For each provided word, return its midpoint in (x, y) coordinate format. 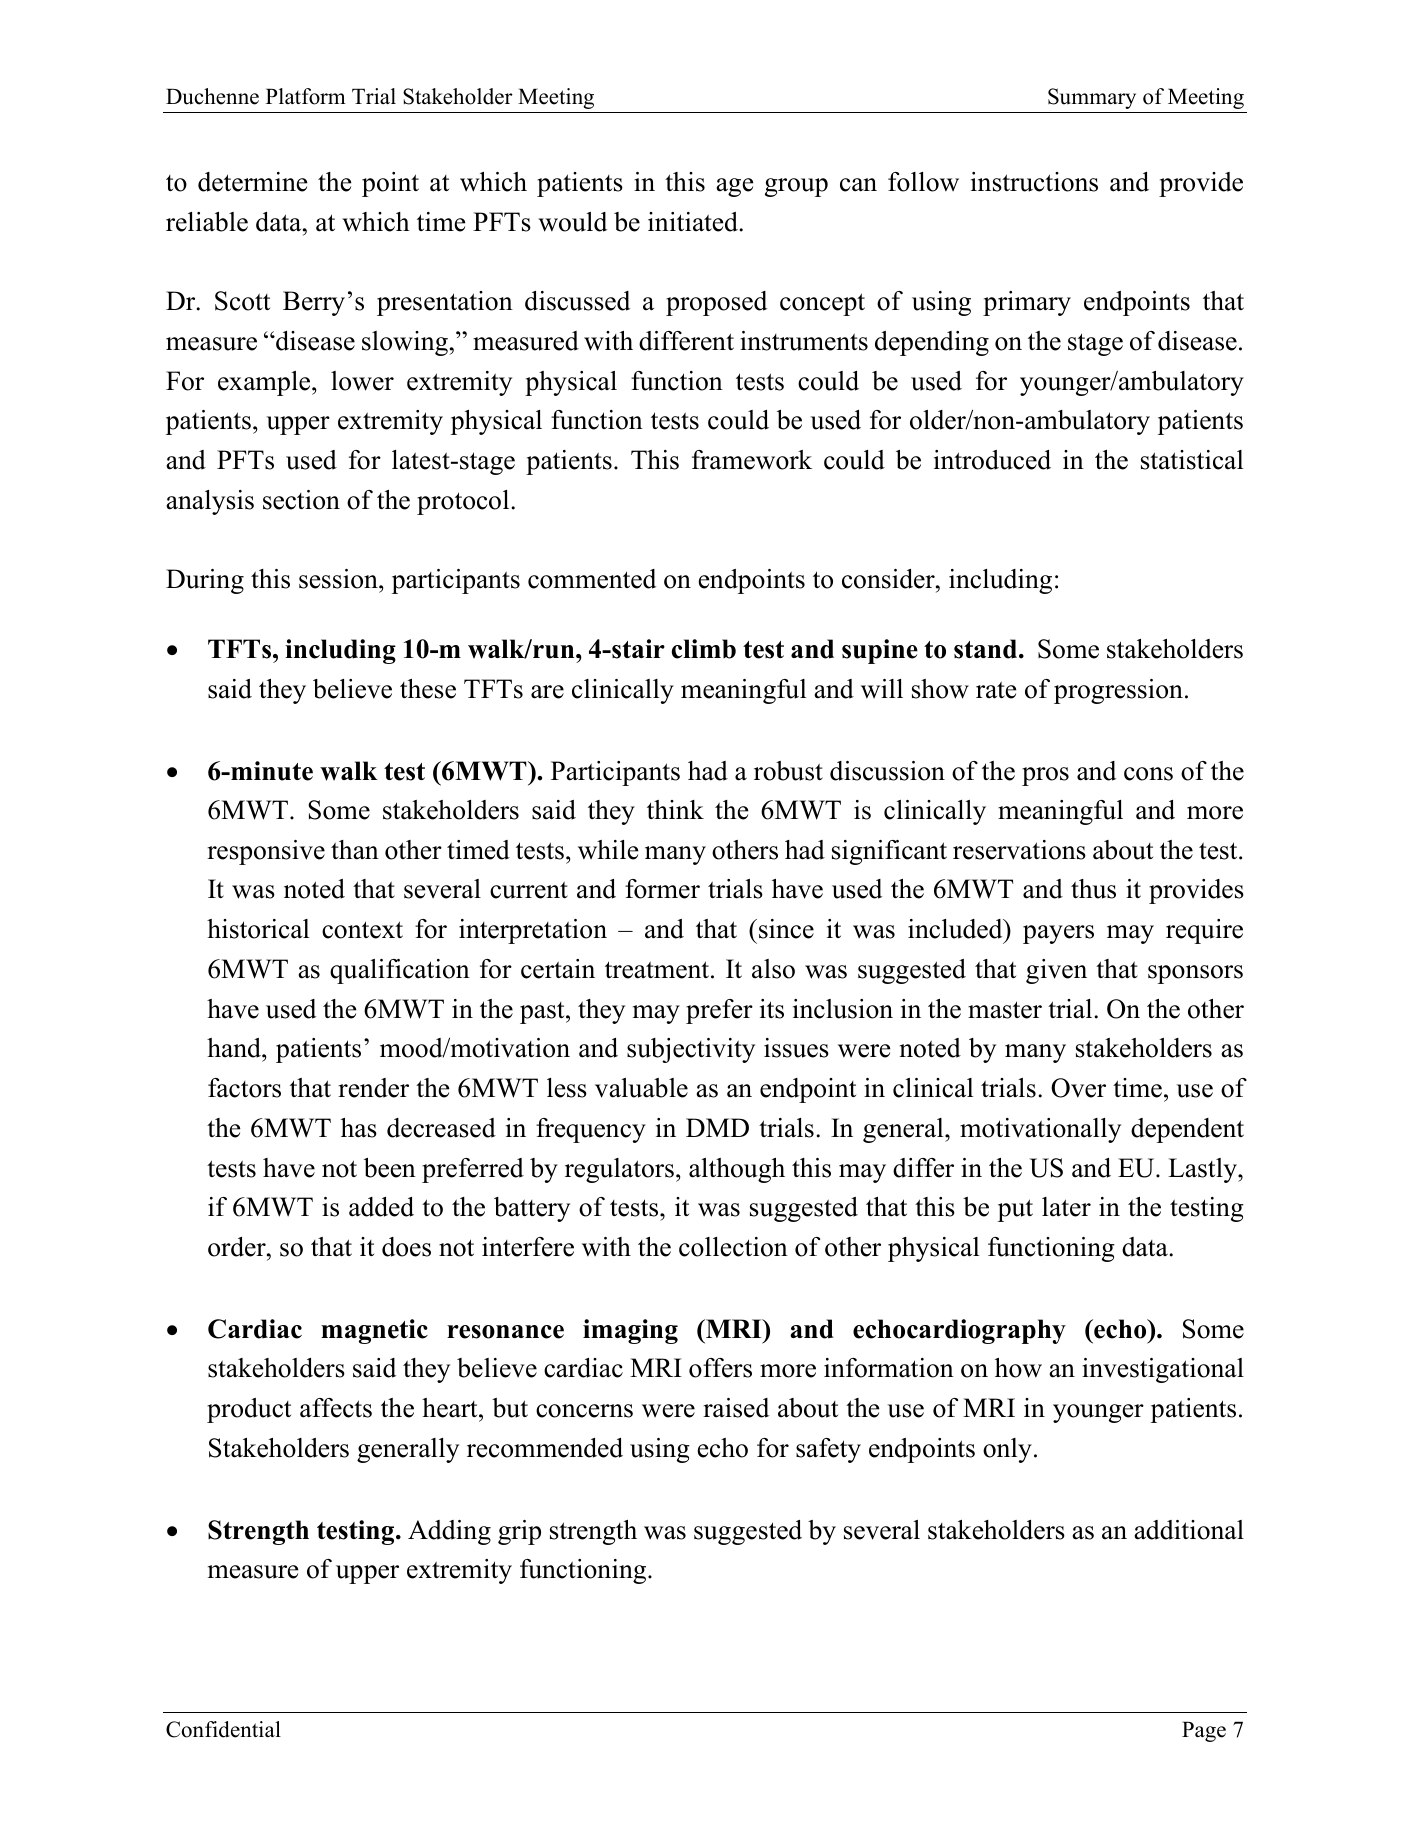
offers (720, 1368)
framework (752, 460)
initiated (694, 222)
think (675, 809)
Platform (306, 96)
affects (336, 1408)
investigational (1163, 1370)
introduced (992, 460)
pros (1045, 776)
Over (1078, 1088)
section (301, 500)
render (373, 1088)
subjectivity (691, 1050)
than (355, 850)
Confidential (223, 1729)
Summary (1092, 98)
